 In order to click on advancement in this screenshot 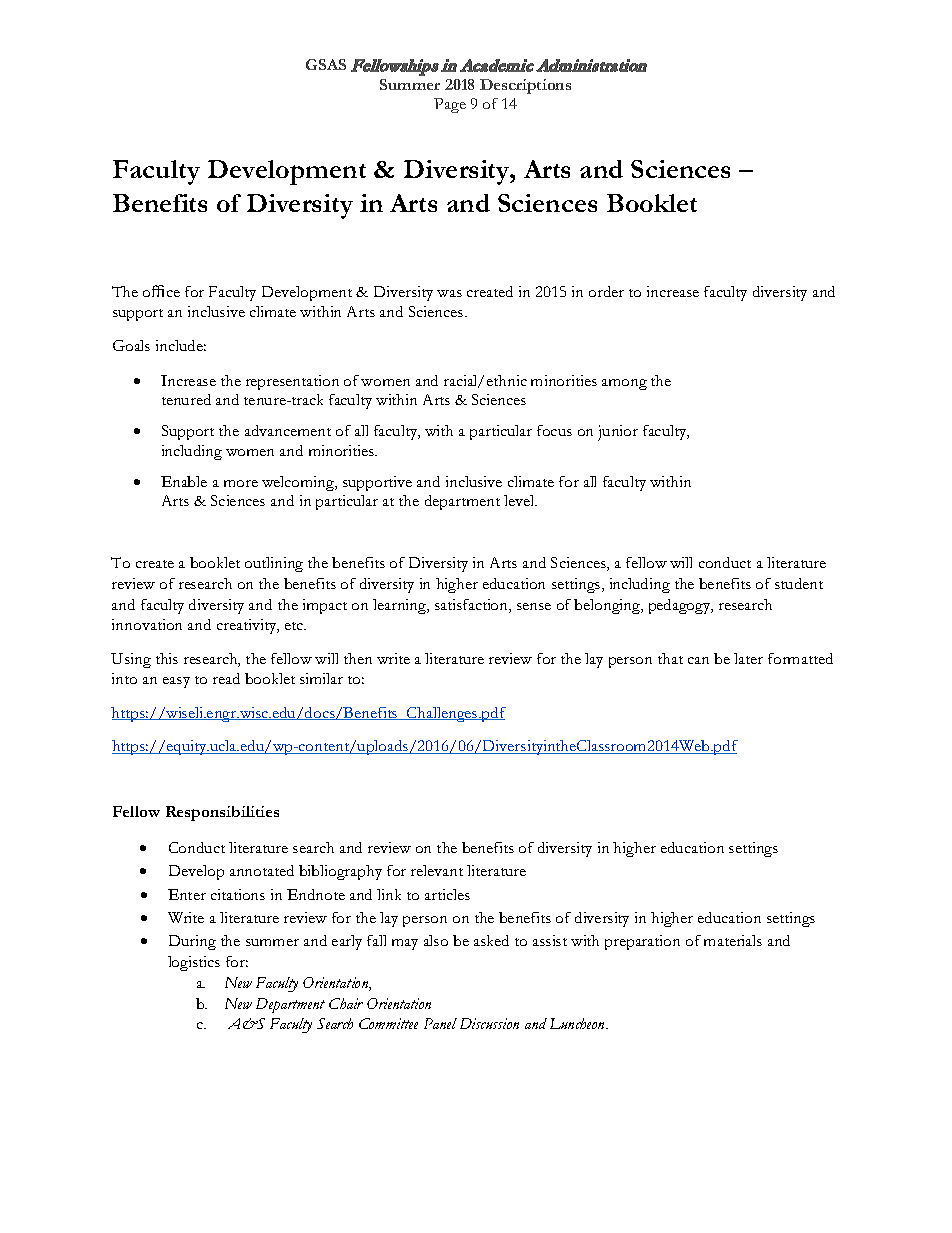, I will do `click(288, 430)`.
